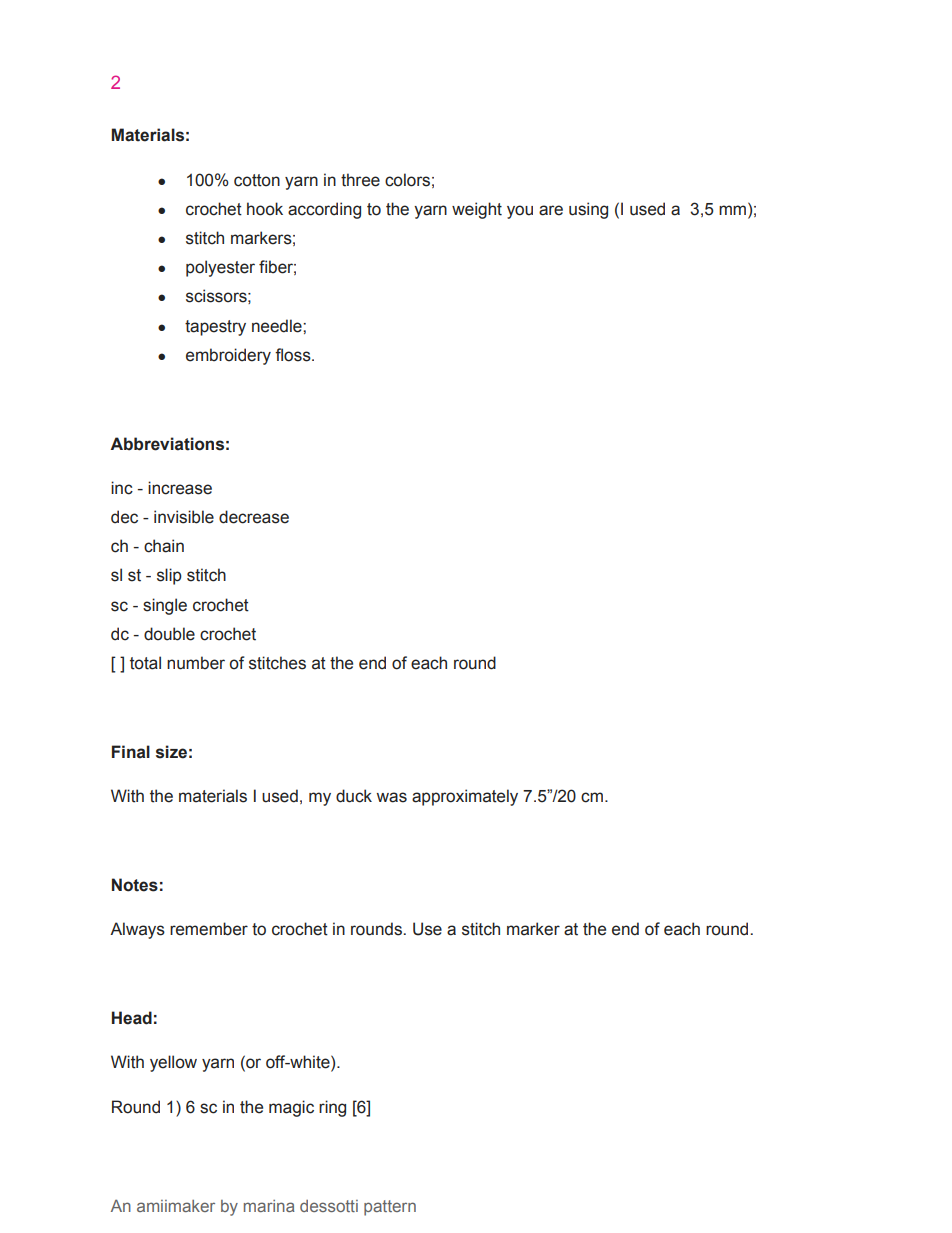 The image size is (952, 1233). What do you see at coordinates (392, 797) in the screenshot?
I see `was` at bounding box center [392, 797].
